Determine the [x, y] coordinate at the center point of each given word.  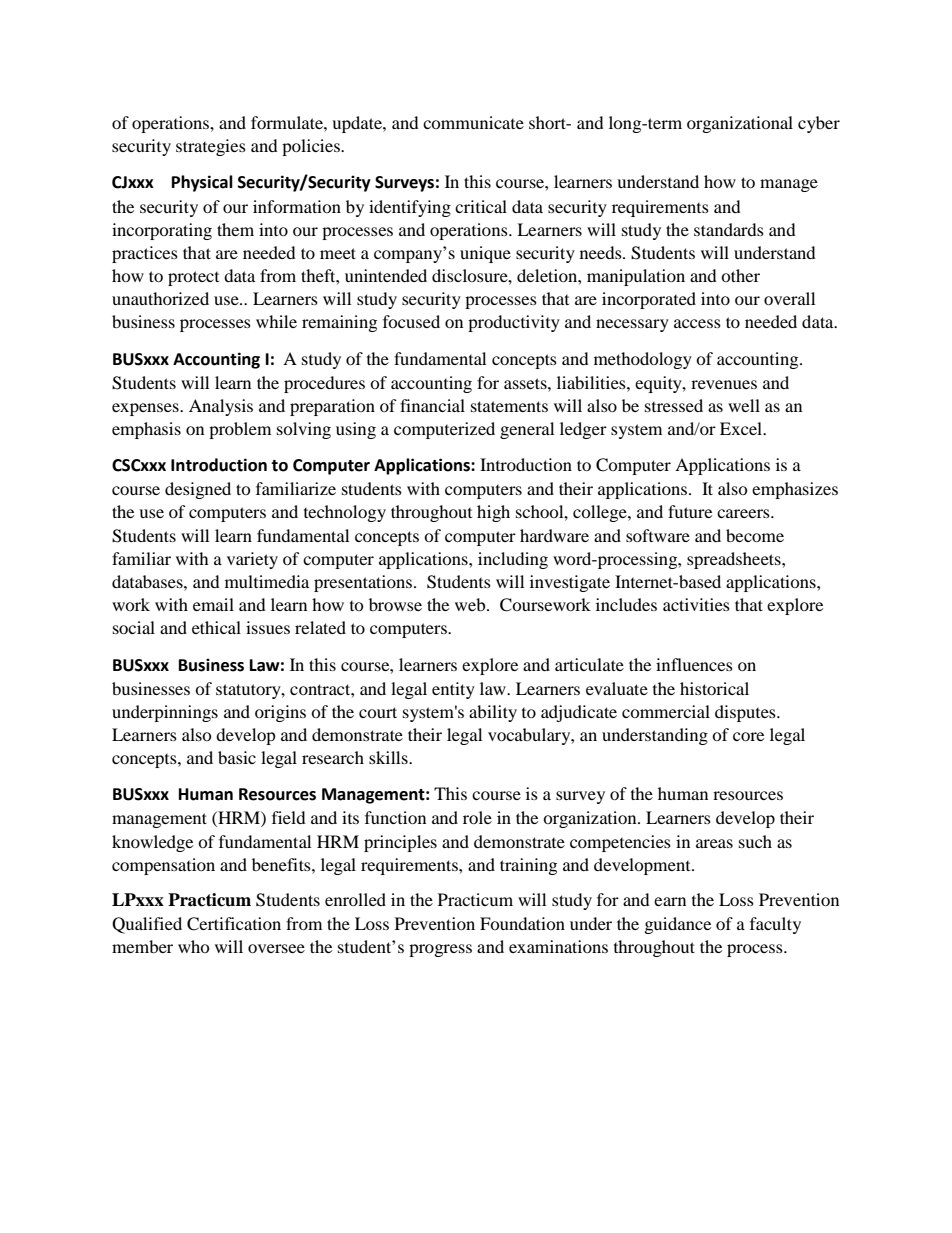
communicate [473, 122]
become [755, 535]
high [493, 513]
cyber [819, 124]
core [748, 736]
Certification [234, 924]
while [276, 321]
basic [237, 757]
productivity [514, 323]
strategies [211, 147]
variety [252, 560]
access [697, 323]
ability [493, 713]
